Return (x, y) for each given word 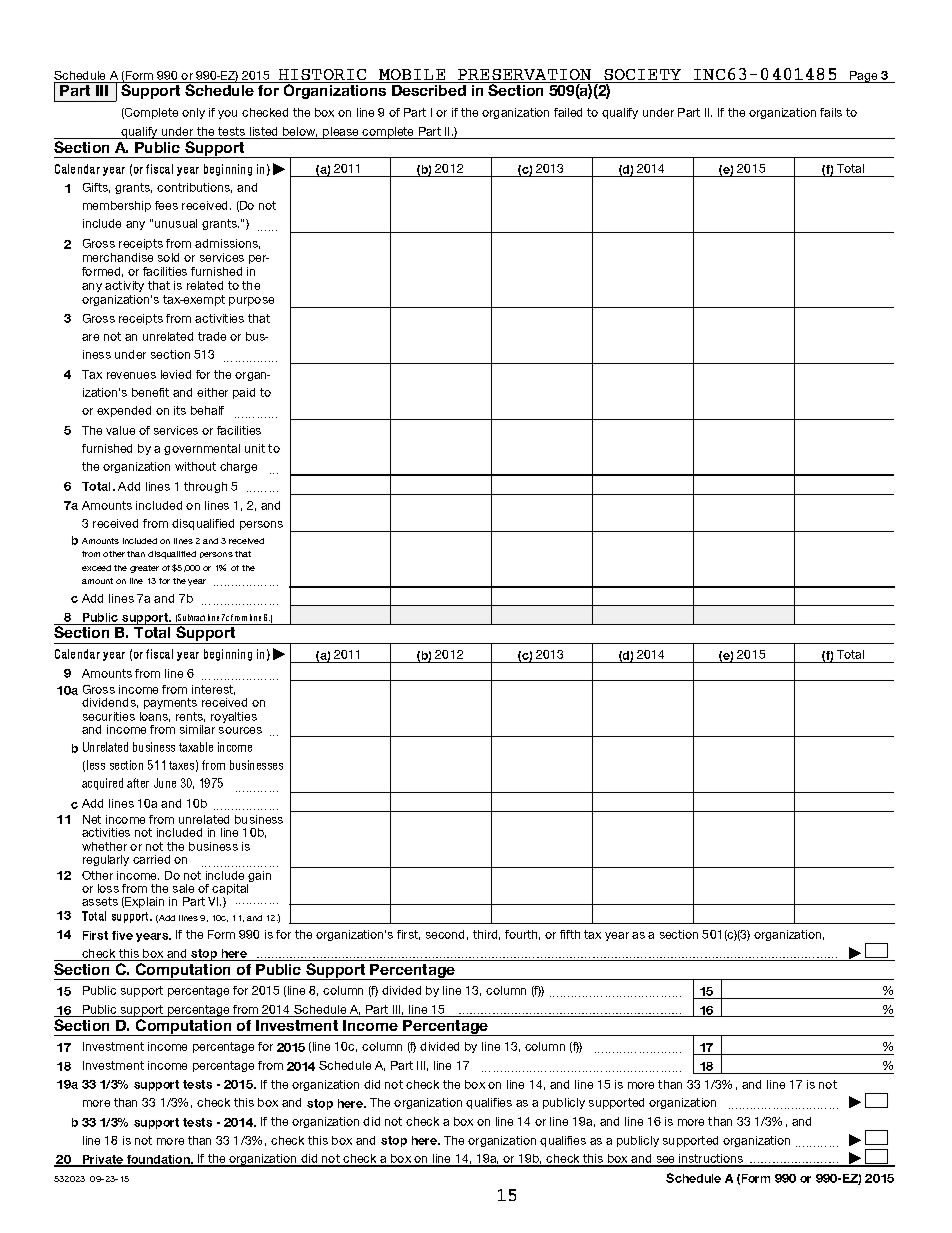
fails (831, 112)
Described (429, 89)
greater (144, 569)
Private (103, 1161)
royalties (234, 717)
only (193, 113)
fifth (570, 934)
